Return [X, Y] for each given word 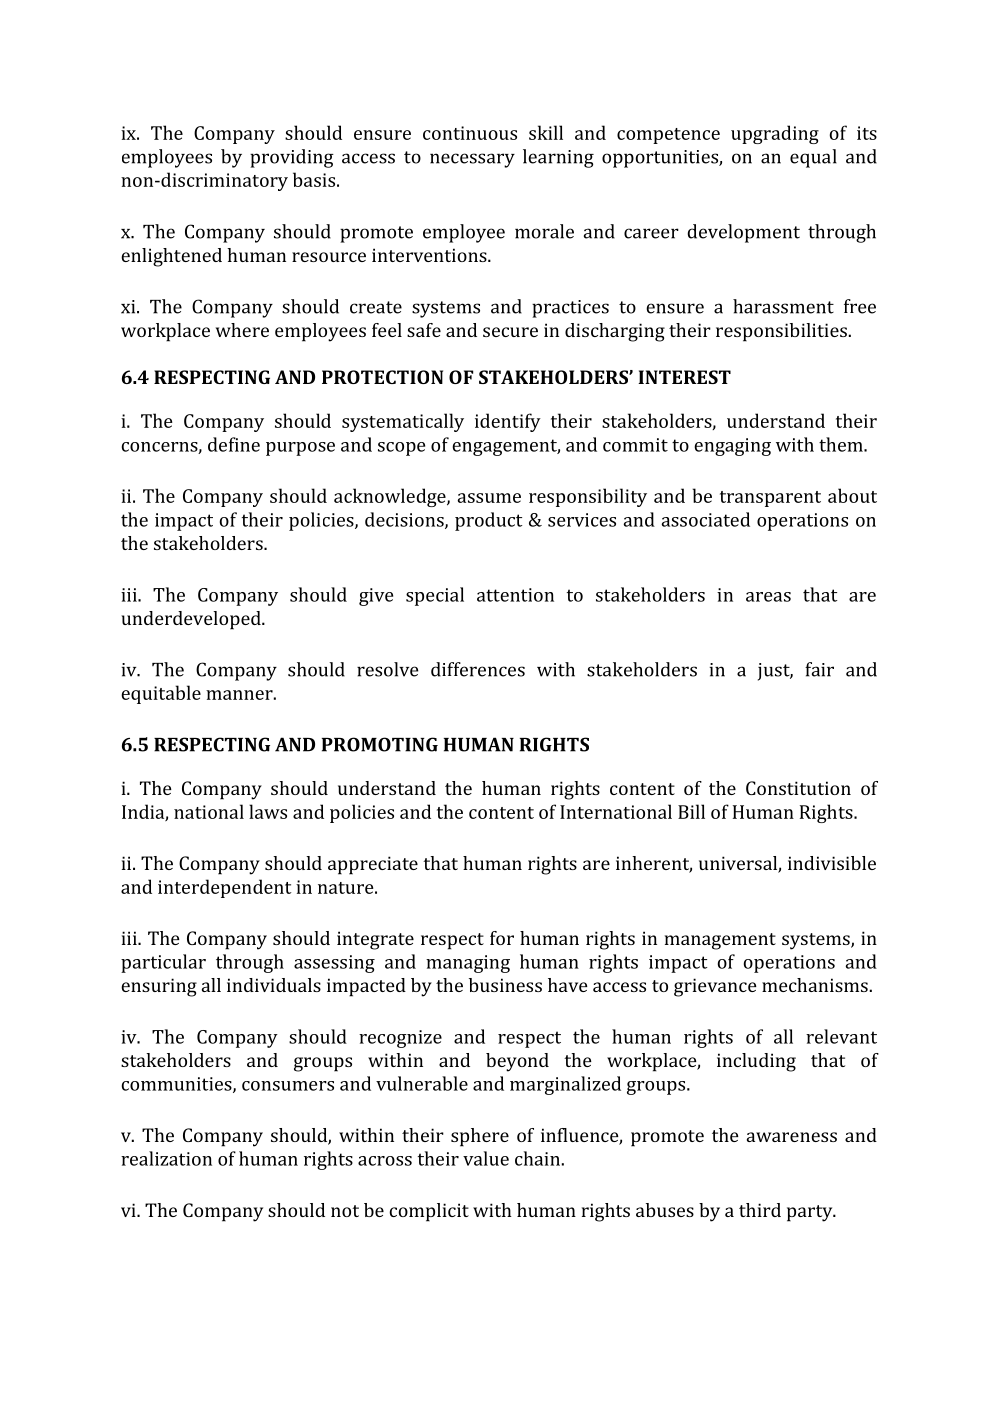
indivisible [832, 863]
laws [268, 811]
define [234, 444]
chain [537, 1158]
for [502, 938]
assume [489, 498]
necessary [472, 160]
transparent [770, 499]
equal [813, 158]
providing [292, 158]
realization [166, 1158]
